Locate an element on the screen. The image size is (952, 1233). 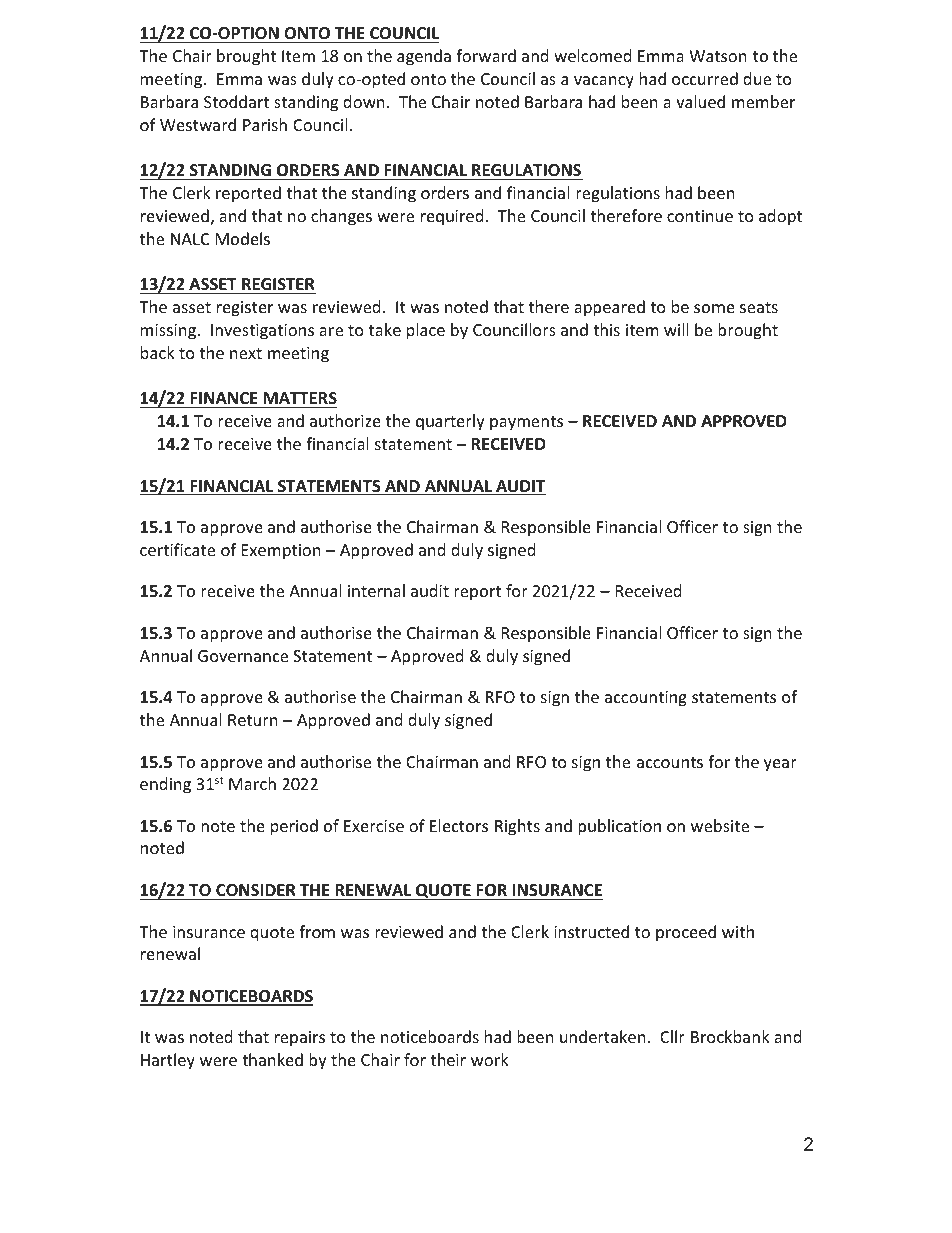
occurred is located at coordinates (705, 78).
